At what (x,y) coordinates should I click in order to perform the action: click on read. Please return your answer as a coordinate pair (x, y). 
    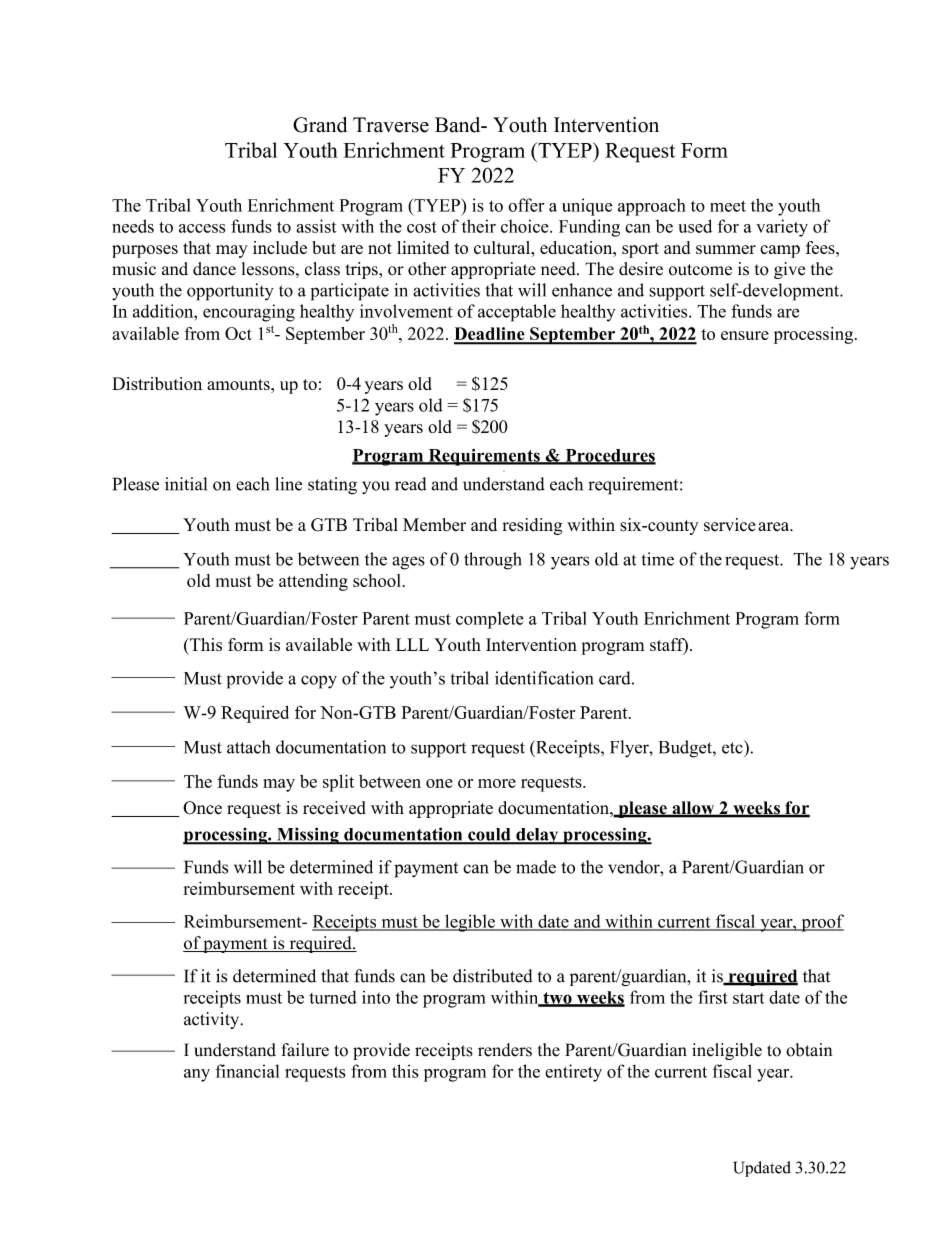
    Looking at the image, I should click on (410, 484).
